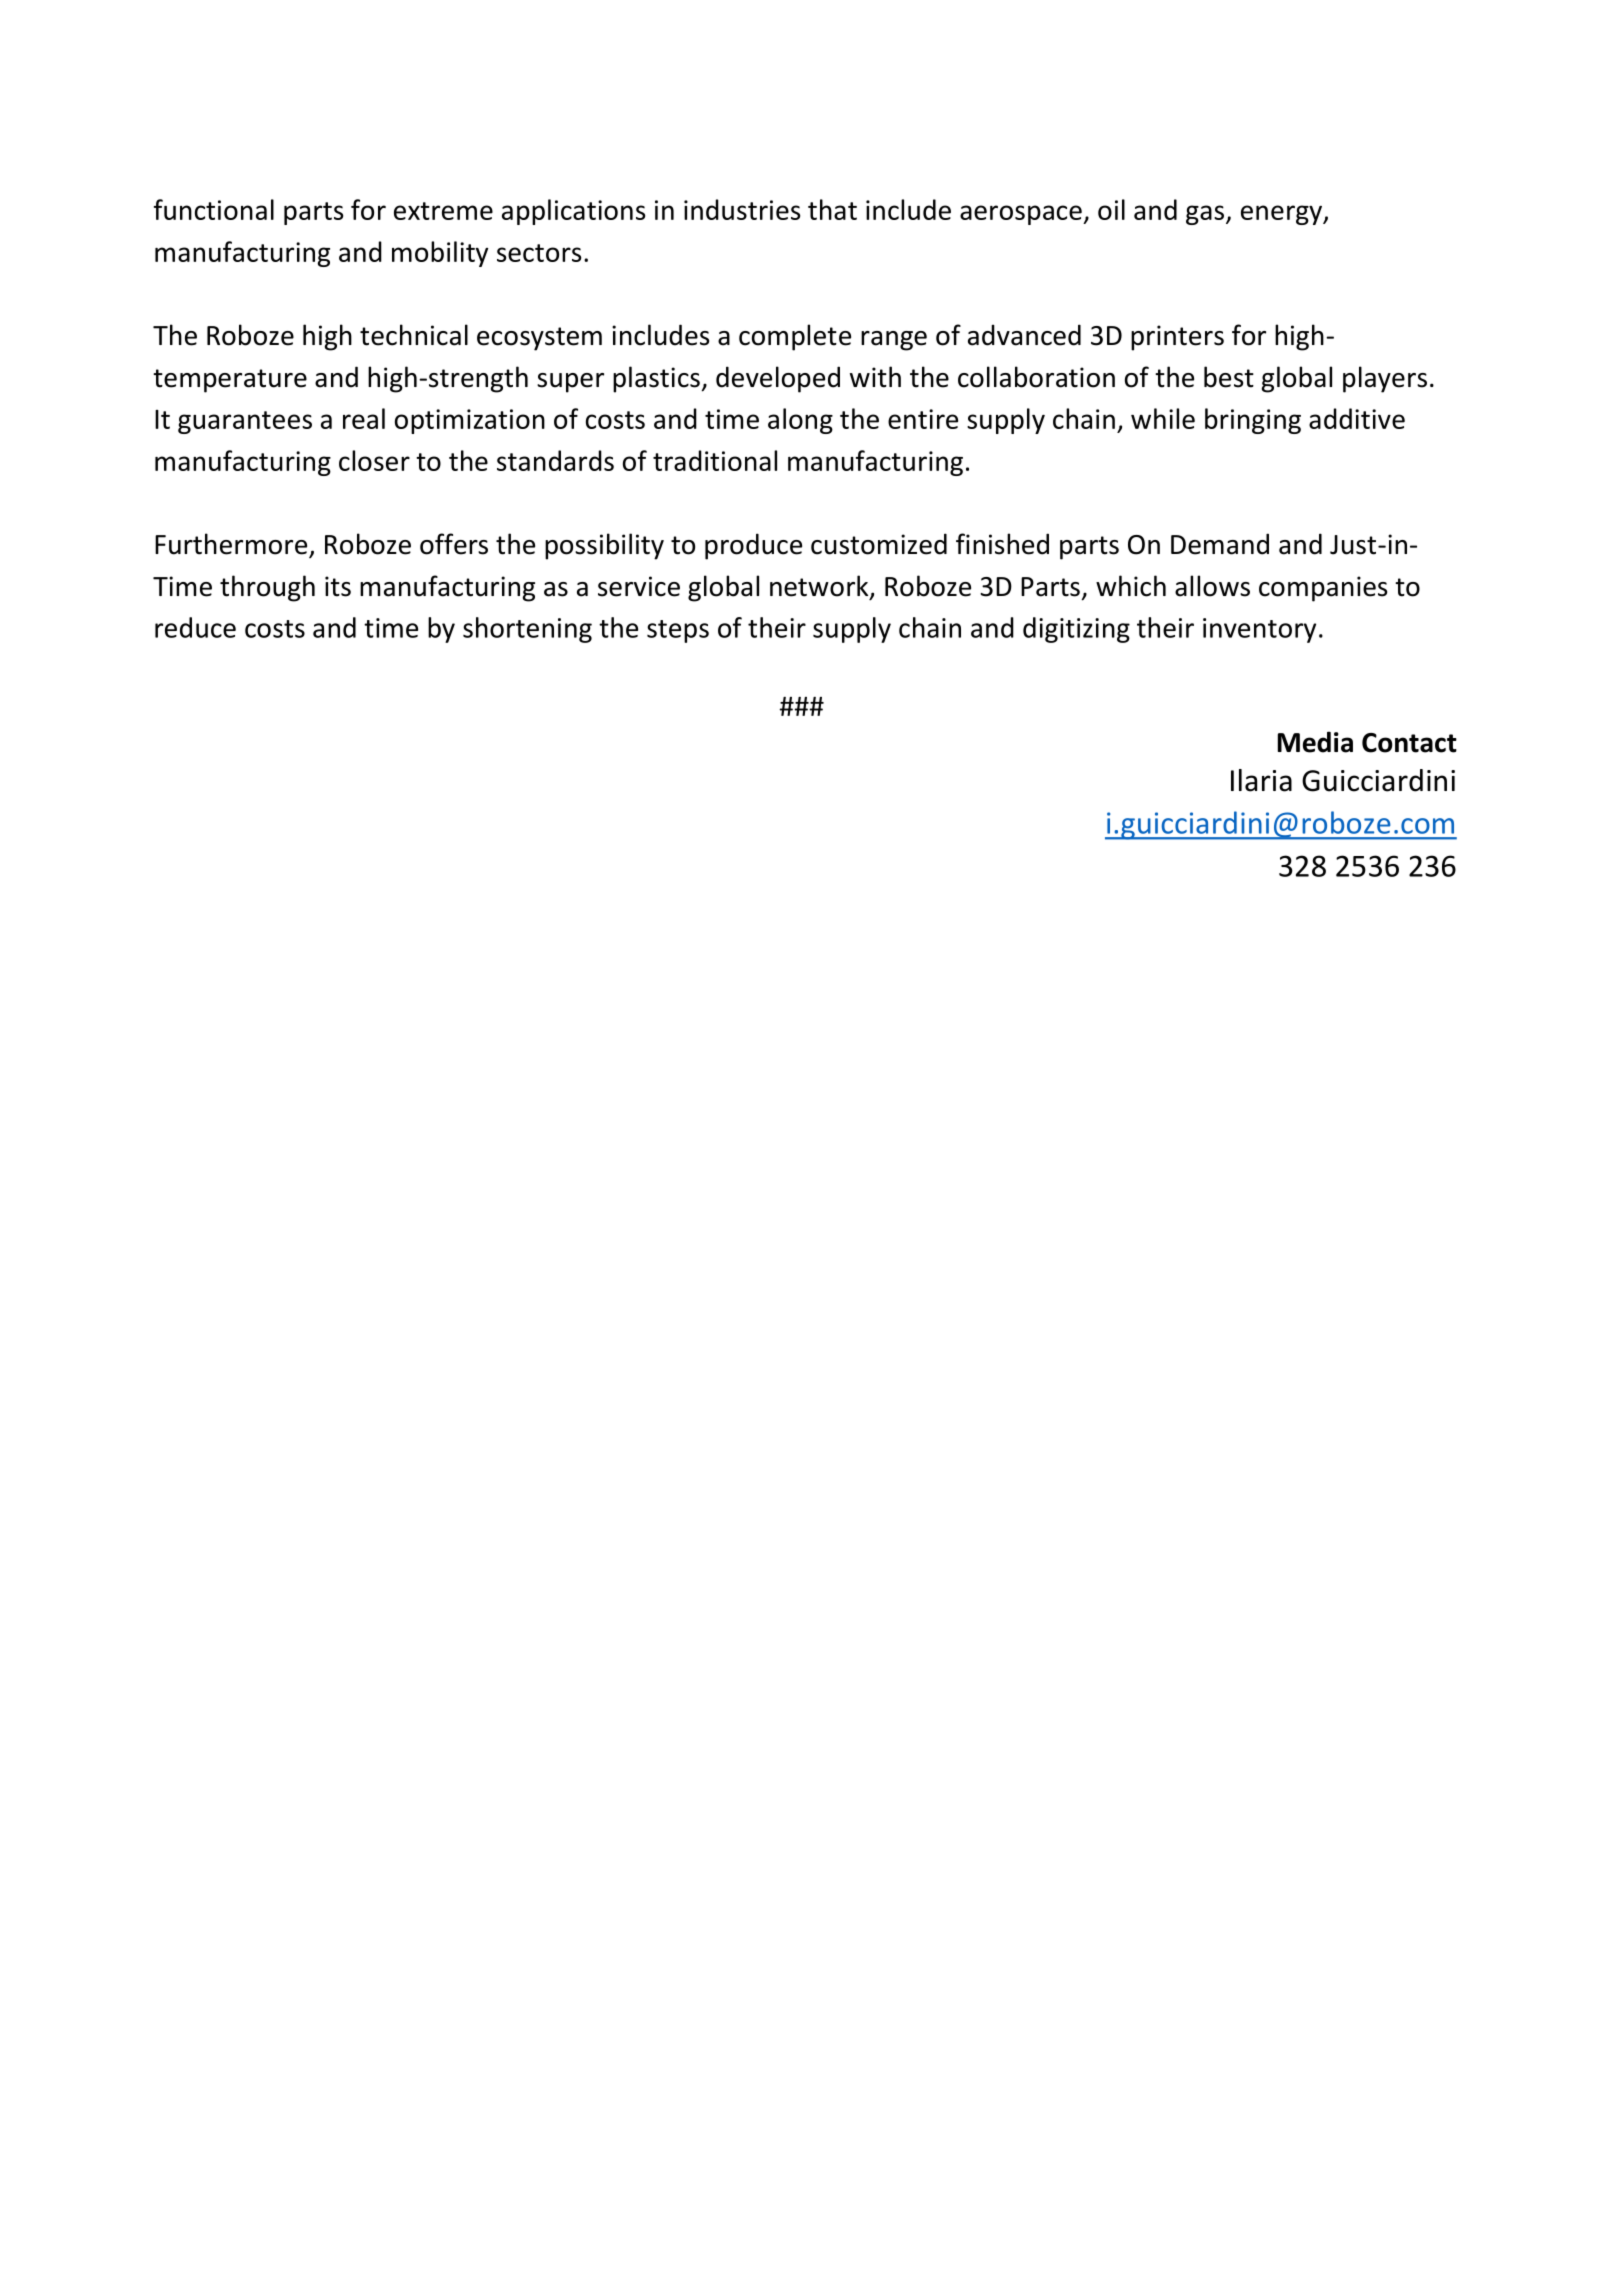 The width and height of the screenshot is (1610, 2277). Describe the element at coordinates (1282, 215) in the screenshot. I see `energy` at that location.
